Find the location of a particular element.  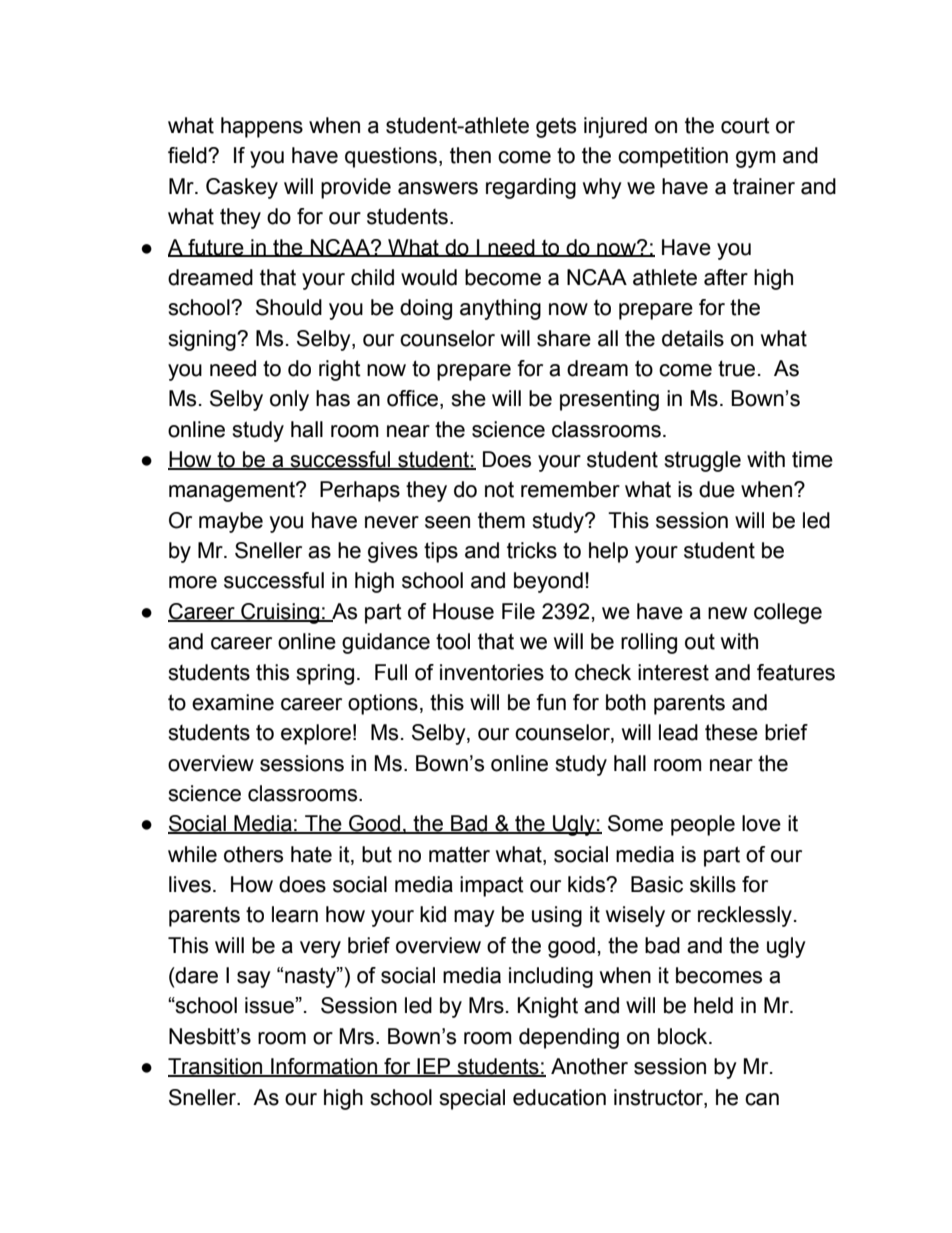

new is located at coordinates (727, 613).
